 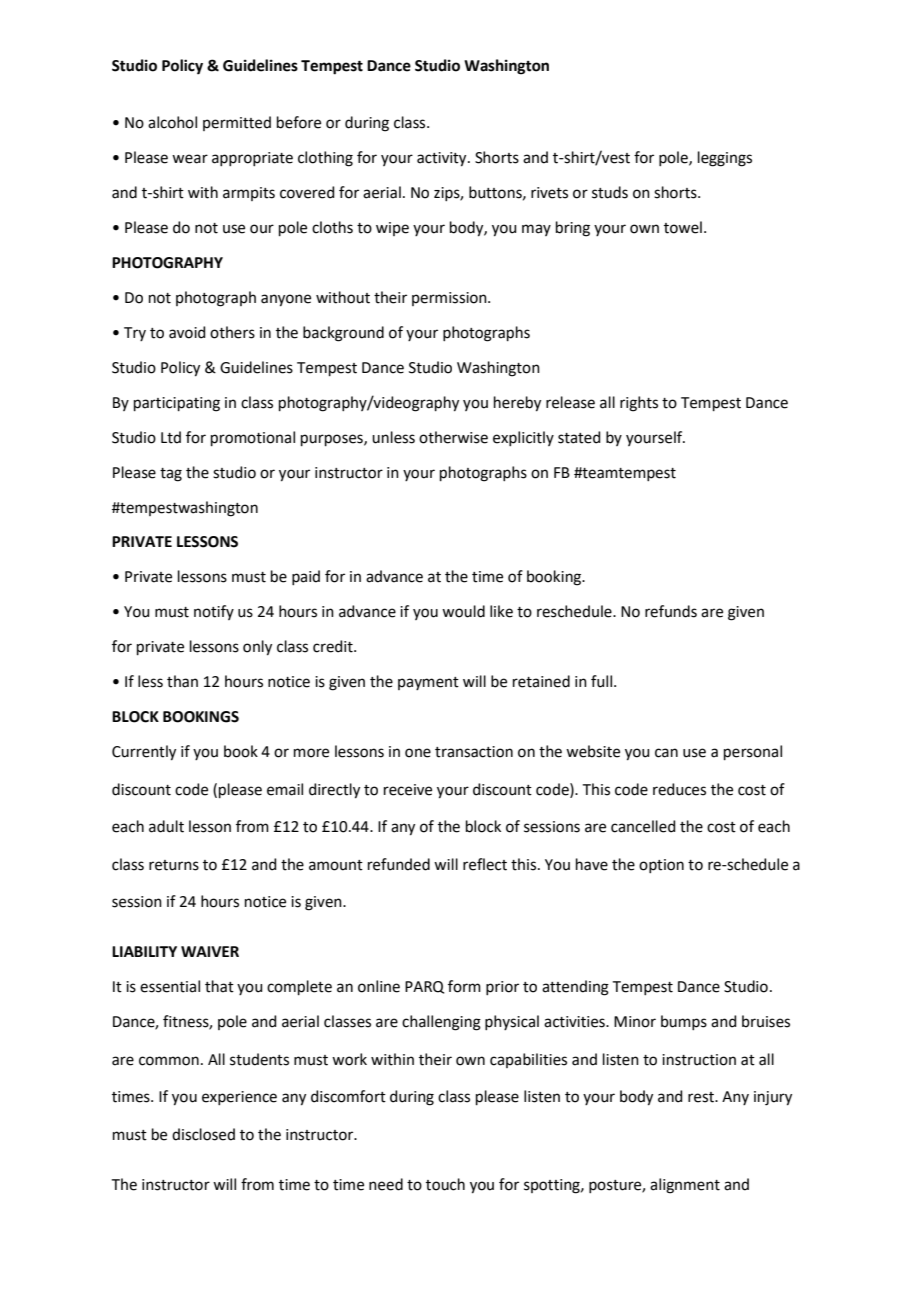 What do you see at coordinates (639, 404) in the document?
I see `rights` at bounding box center [639, 404].
